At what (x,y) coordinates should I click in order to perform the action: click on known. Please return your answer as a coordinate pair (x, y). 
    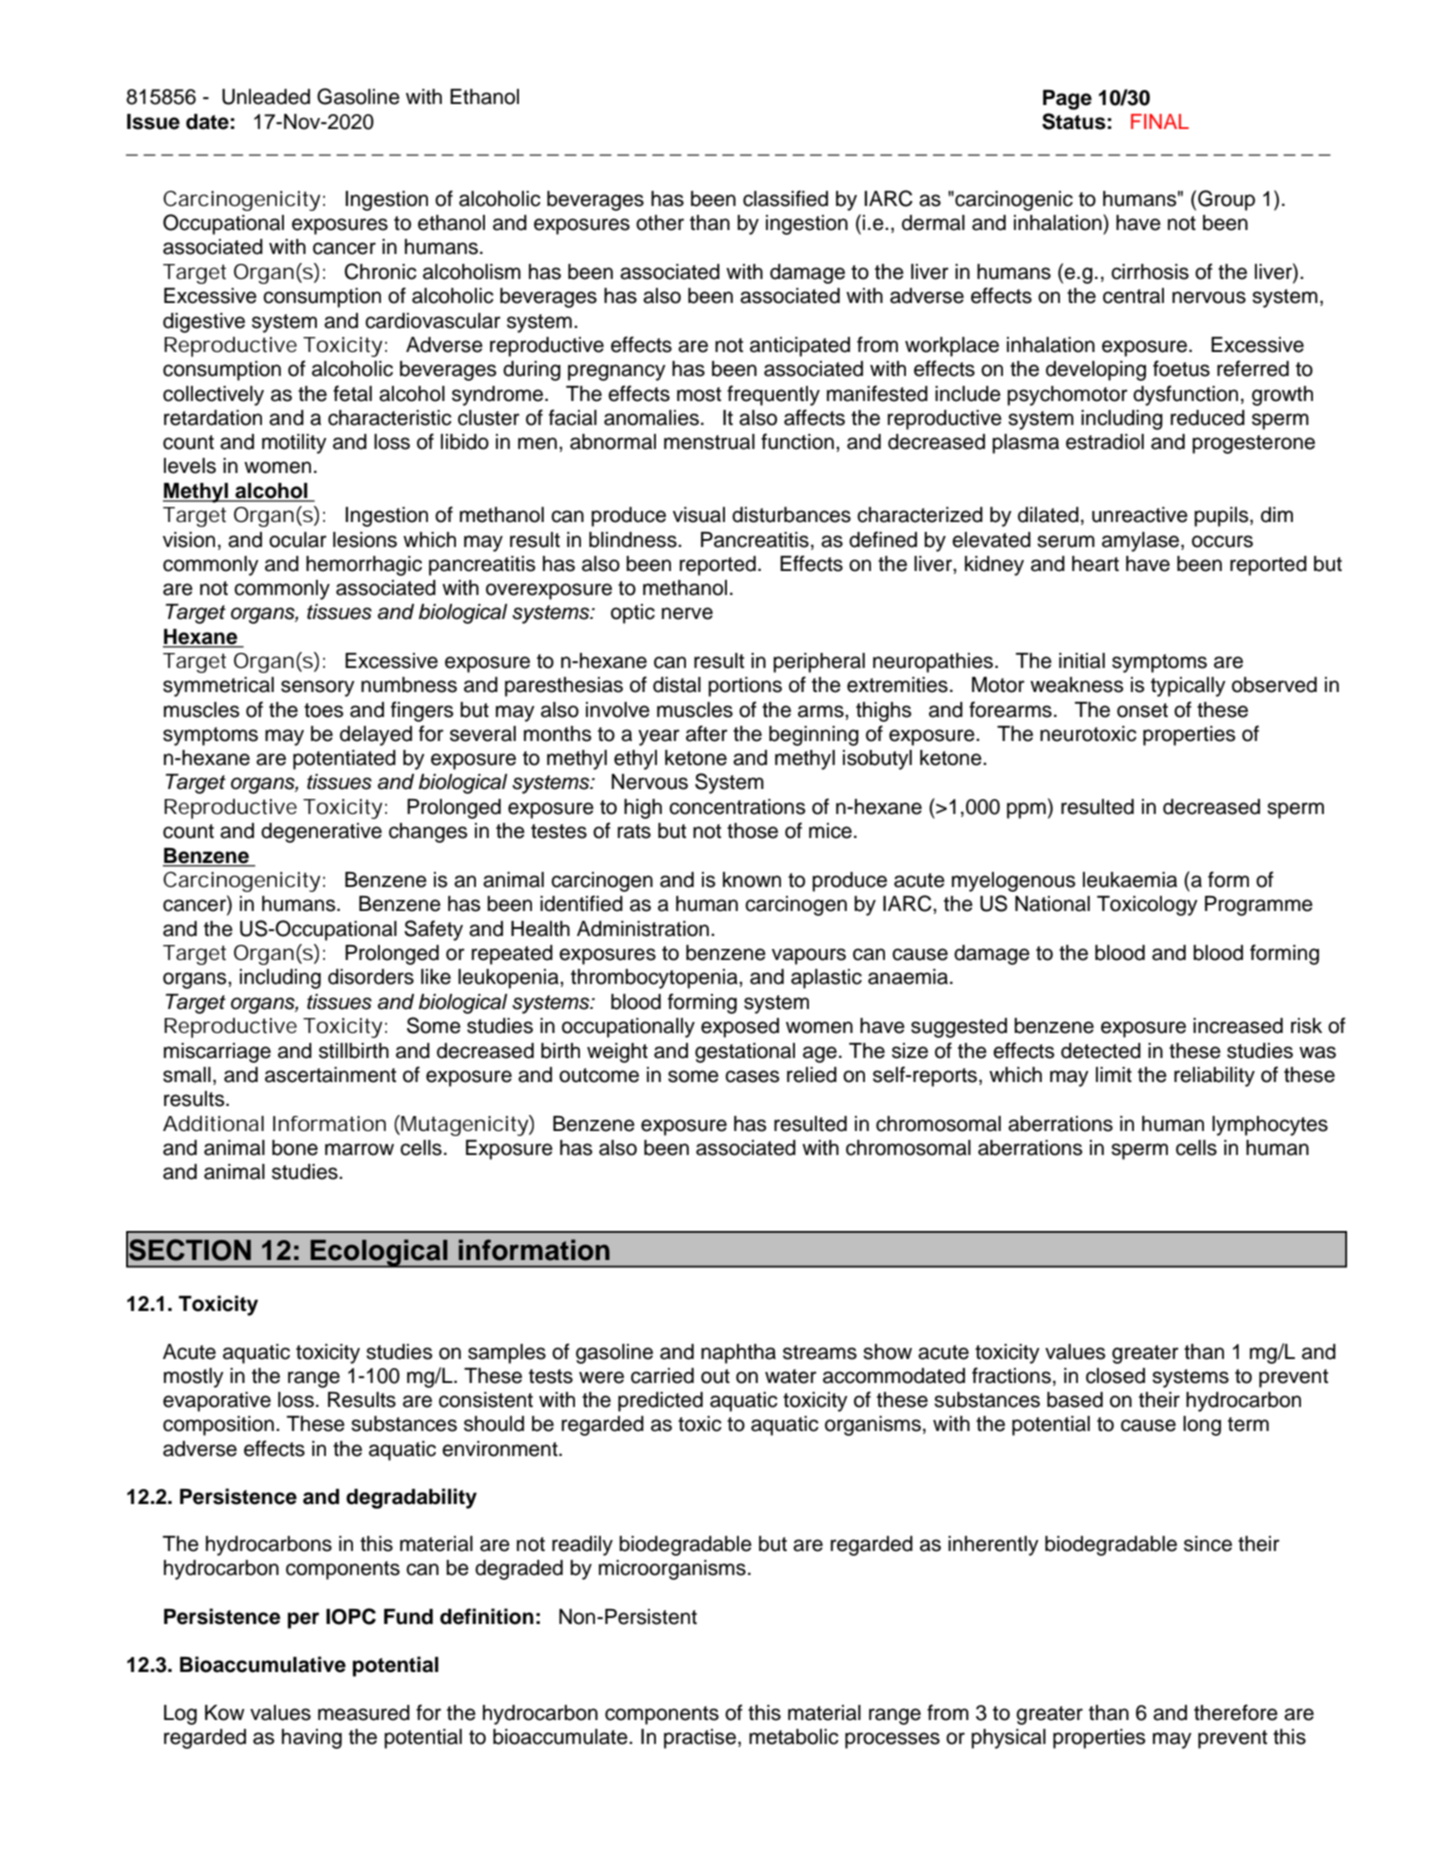
    Looking at the image, I should click on (752, 880).
